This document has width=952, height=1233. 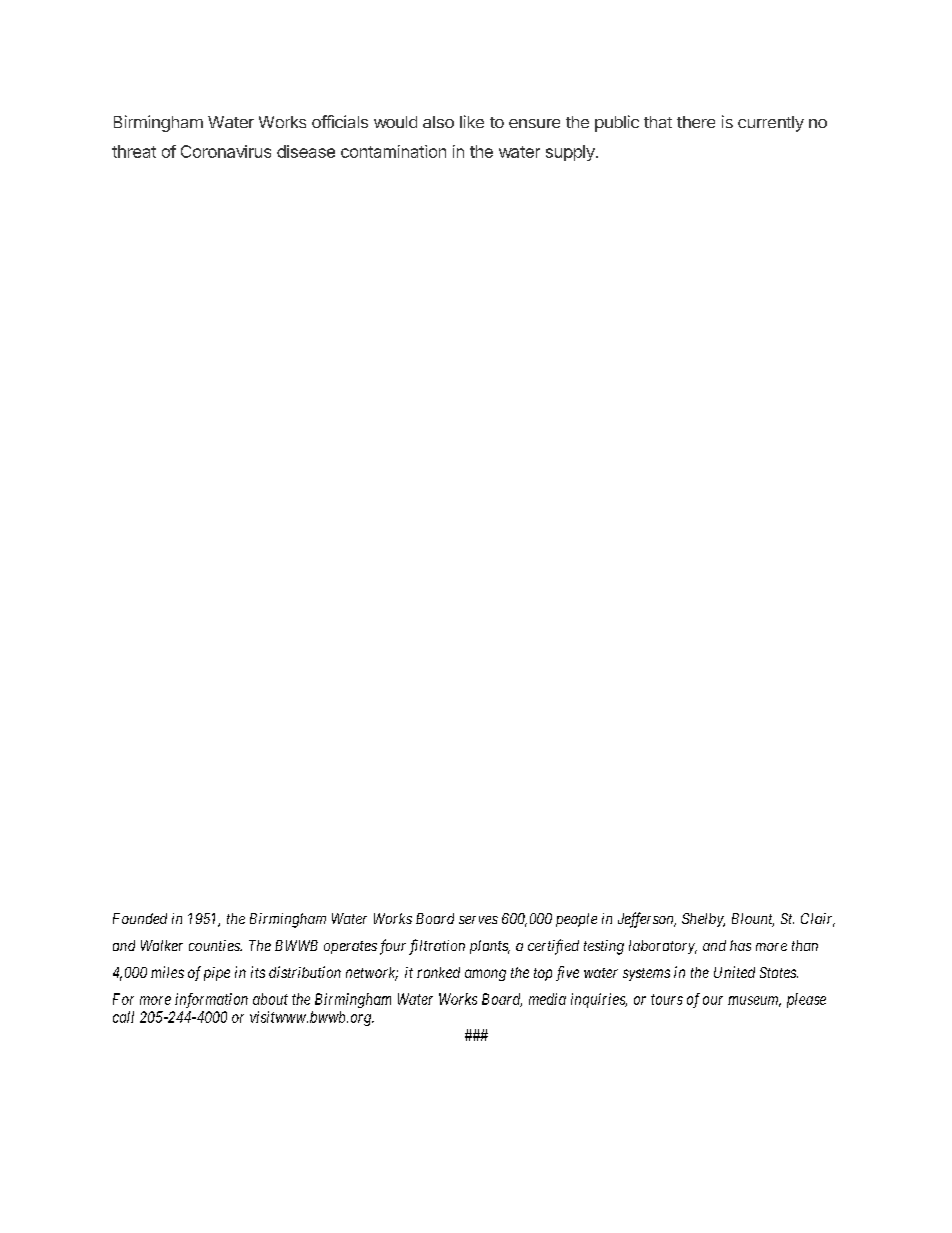 I want to click on Coronavirus, so click(x=226, y=151).
